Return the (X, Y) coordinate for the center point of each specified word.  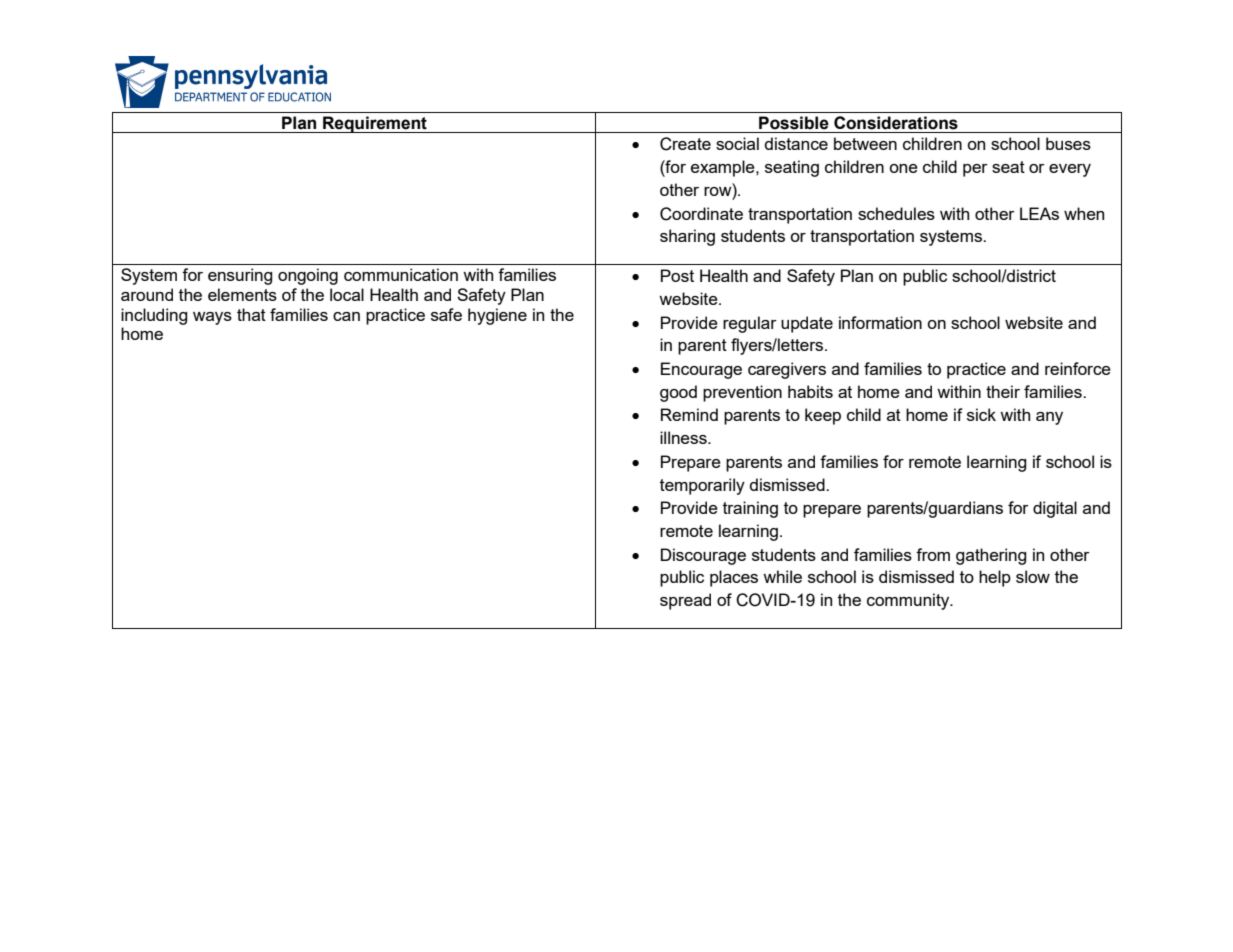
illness (684, 437)
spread (685, 601)
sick (981, 414)
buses (1068, 143)
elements (242, 294)
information (880, 322)
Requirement (375, 124)
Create (685, 144)
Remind (689, 414)
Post (677, 275)
